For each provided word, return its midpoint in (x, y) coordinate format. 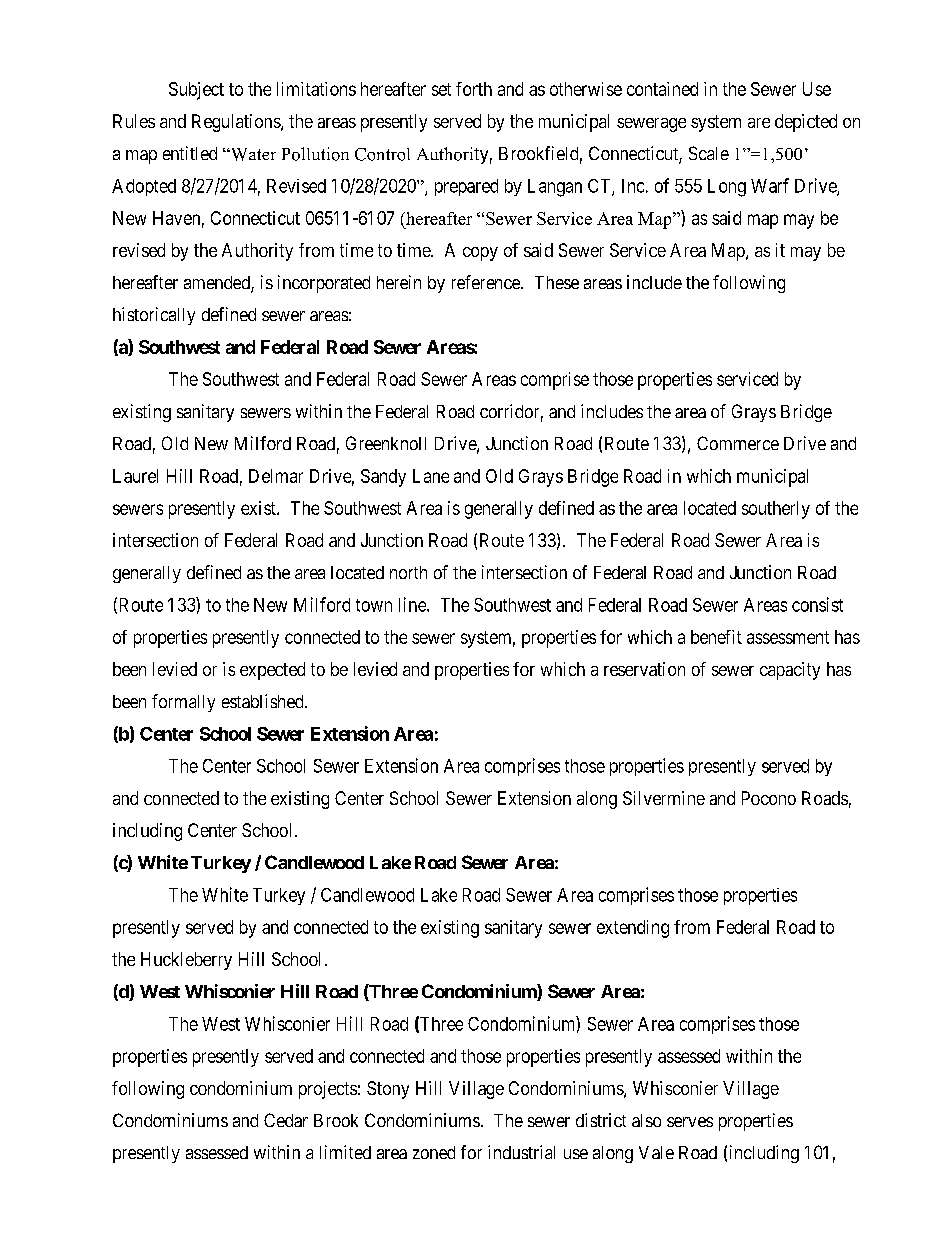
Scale (709, 153)
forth (474, 89)
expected (272, 671)
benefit (716, 637)
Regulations (237, 123)
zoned (434, 1152)
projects (328, 1090)
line (413, 604)
